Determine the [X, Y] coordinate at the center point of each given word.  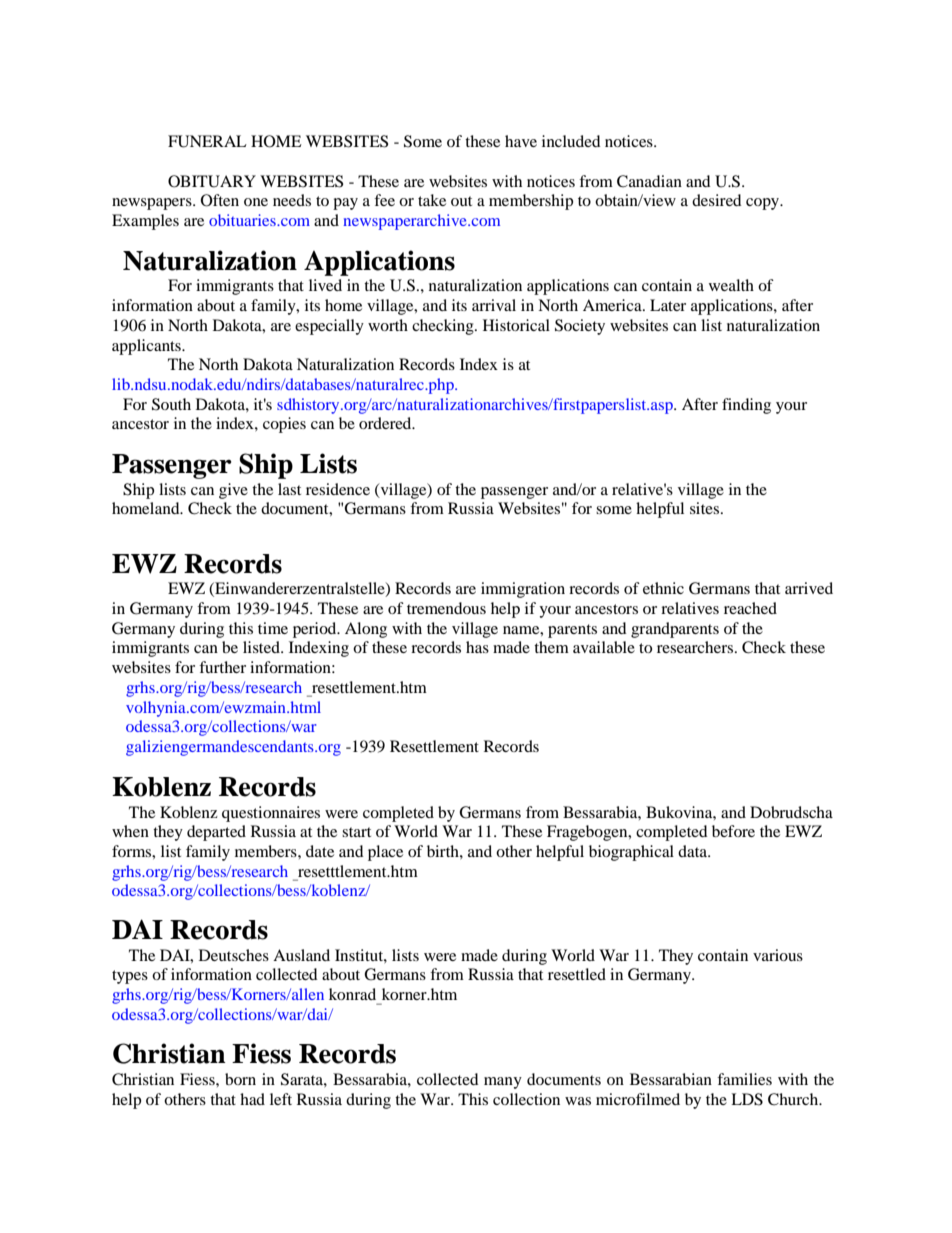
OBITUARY [212, 181]
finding [746, 406]
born [240, 1079]
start [356, 832]
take [432, 200]
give [233, 491]
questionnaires [271, 814]
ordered [386, 423]
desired [717, 200]
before [733, 831]
